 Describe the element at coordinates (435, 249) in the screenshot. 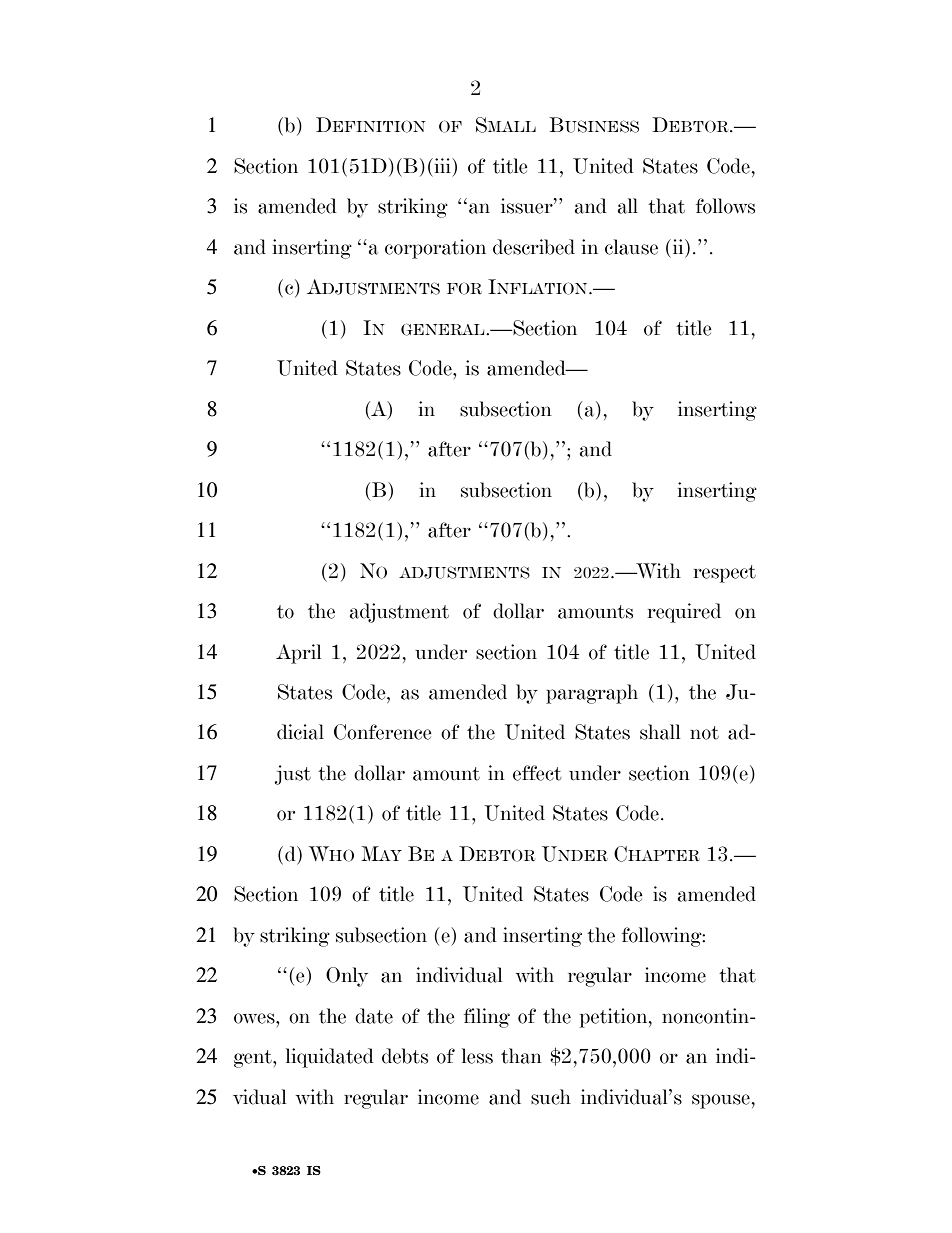

I see `corporation` at that location.
